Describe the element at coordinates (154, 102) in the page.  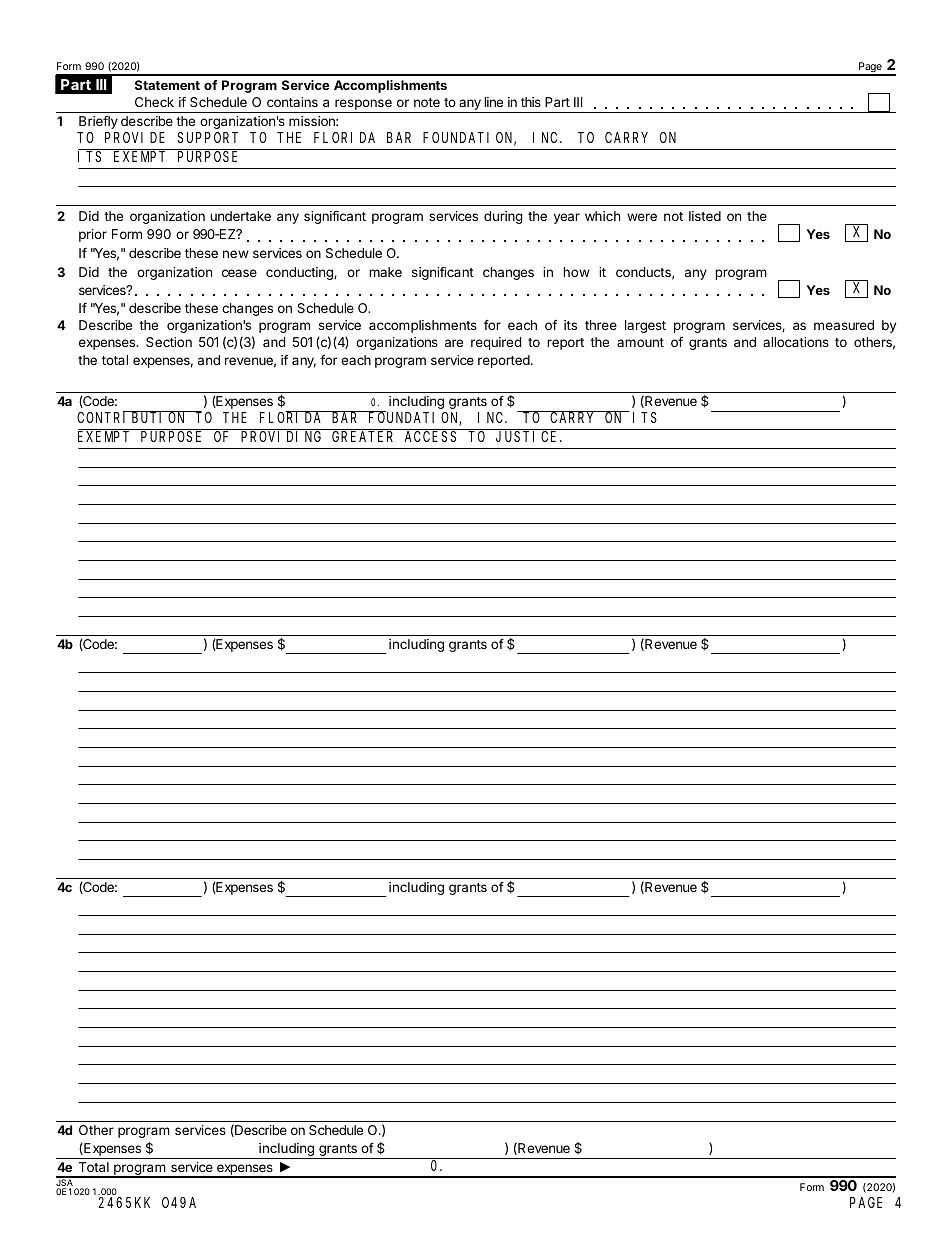
I see `Check` at that location.
